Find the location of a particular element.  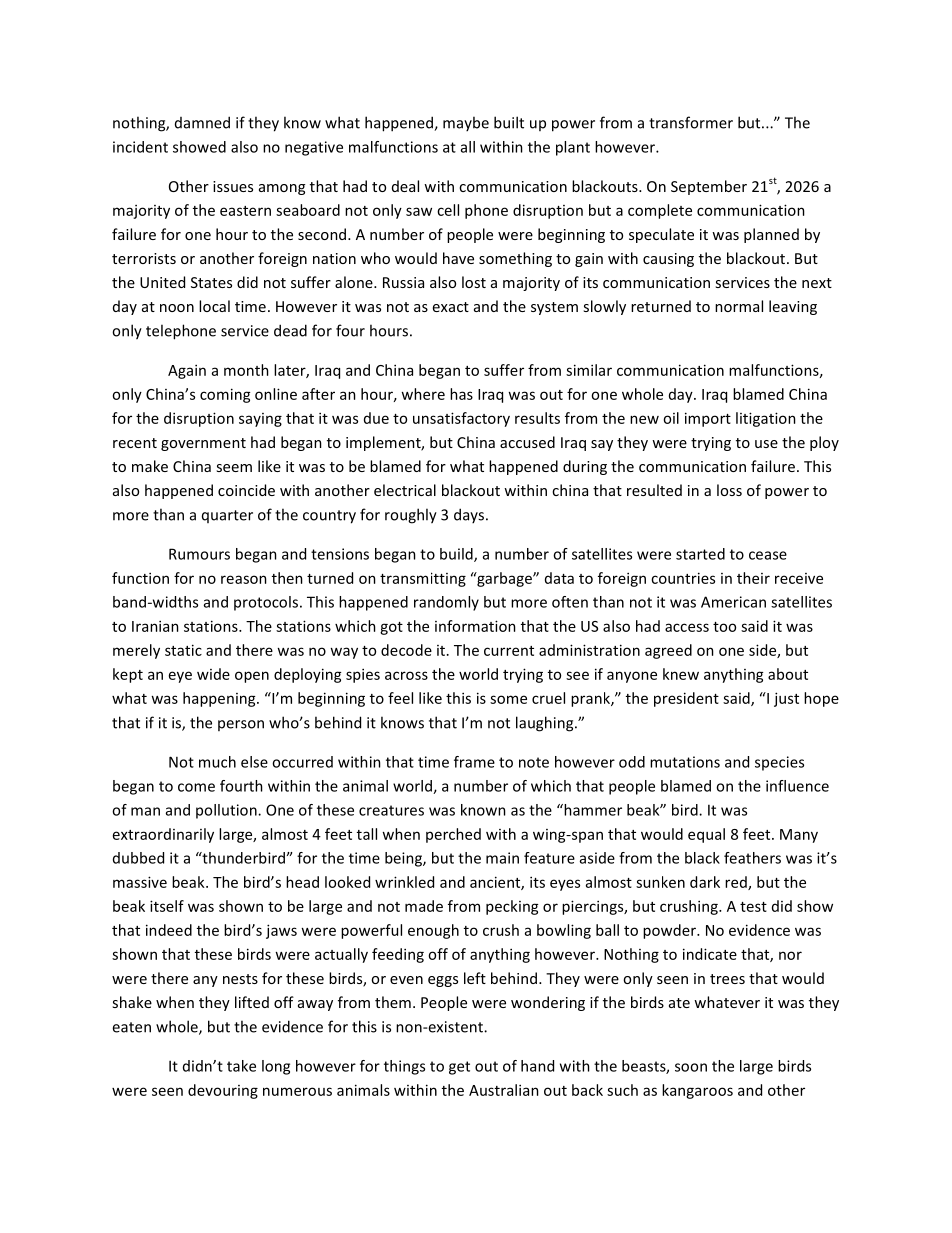

September is located at coordinates (709, 187).
